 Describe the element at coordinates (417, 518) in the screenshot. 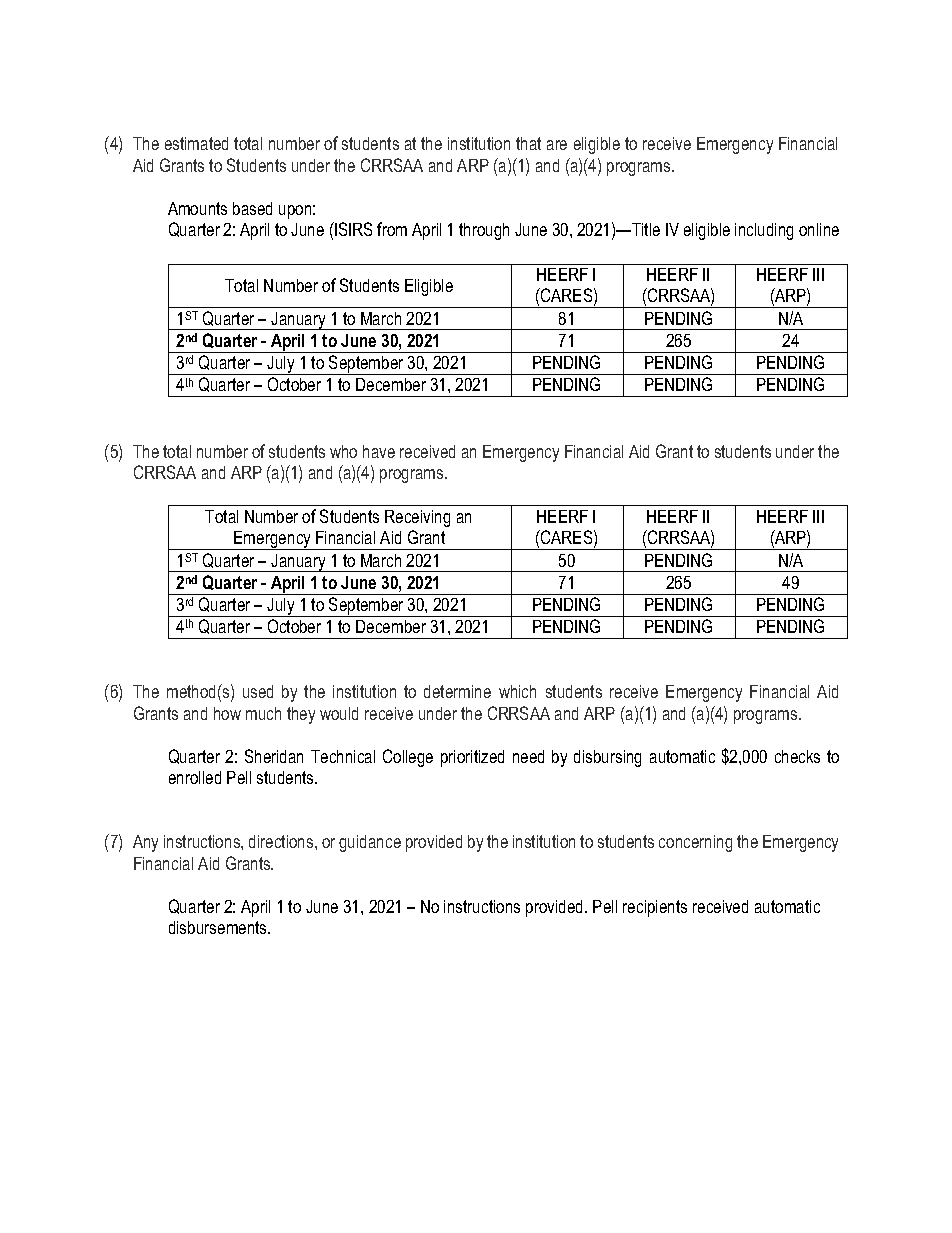

I see `Receiving` at that location.
